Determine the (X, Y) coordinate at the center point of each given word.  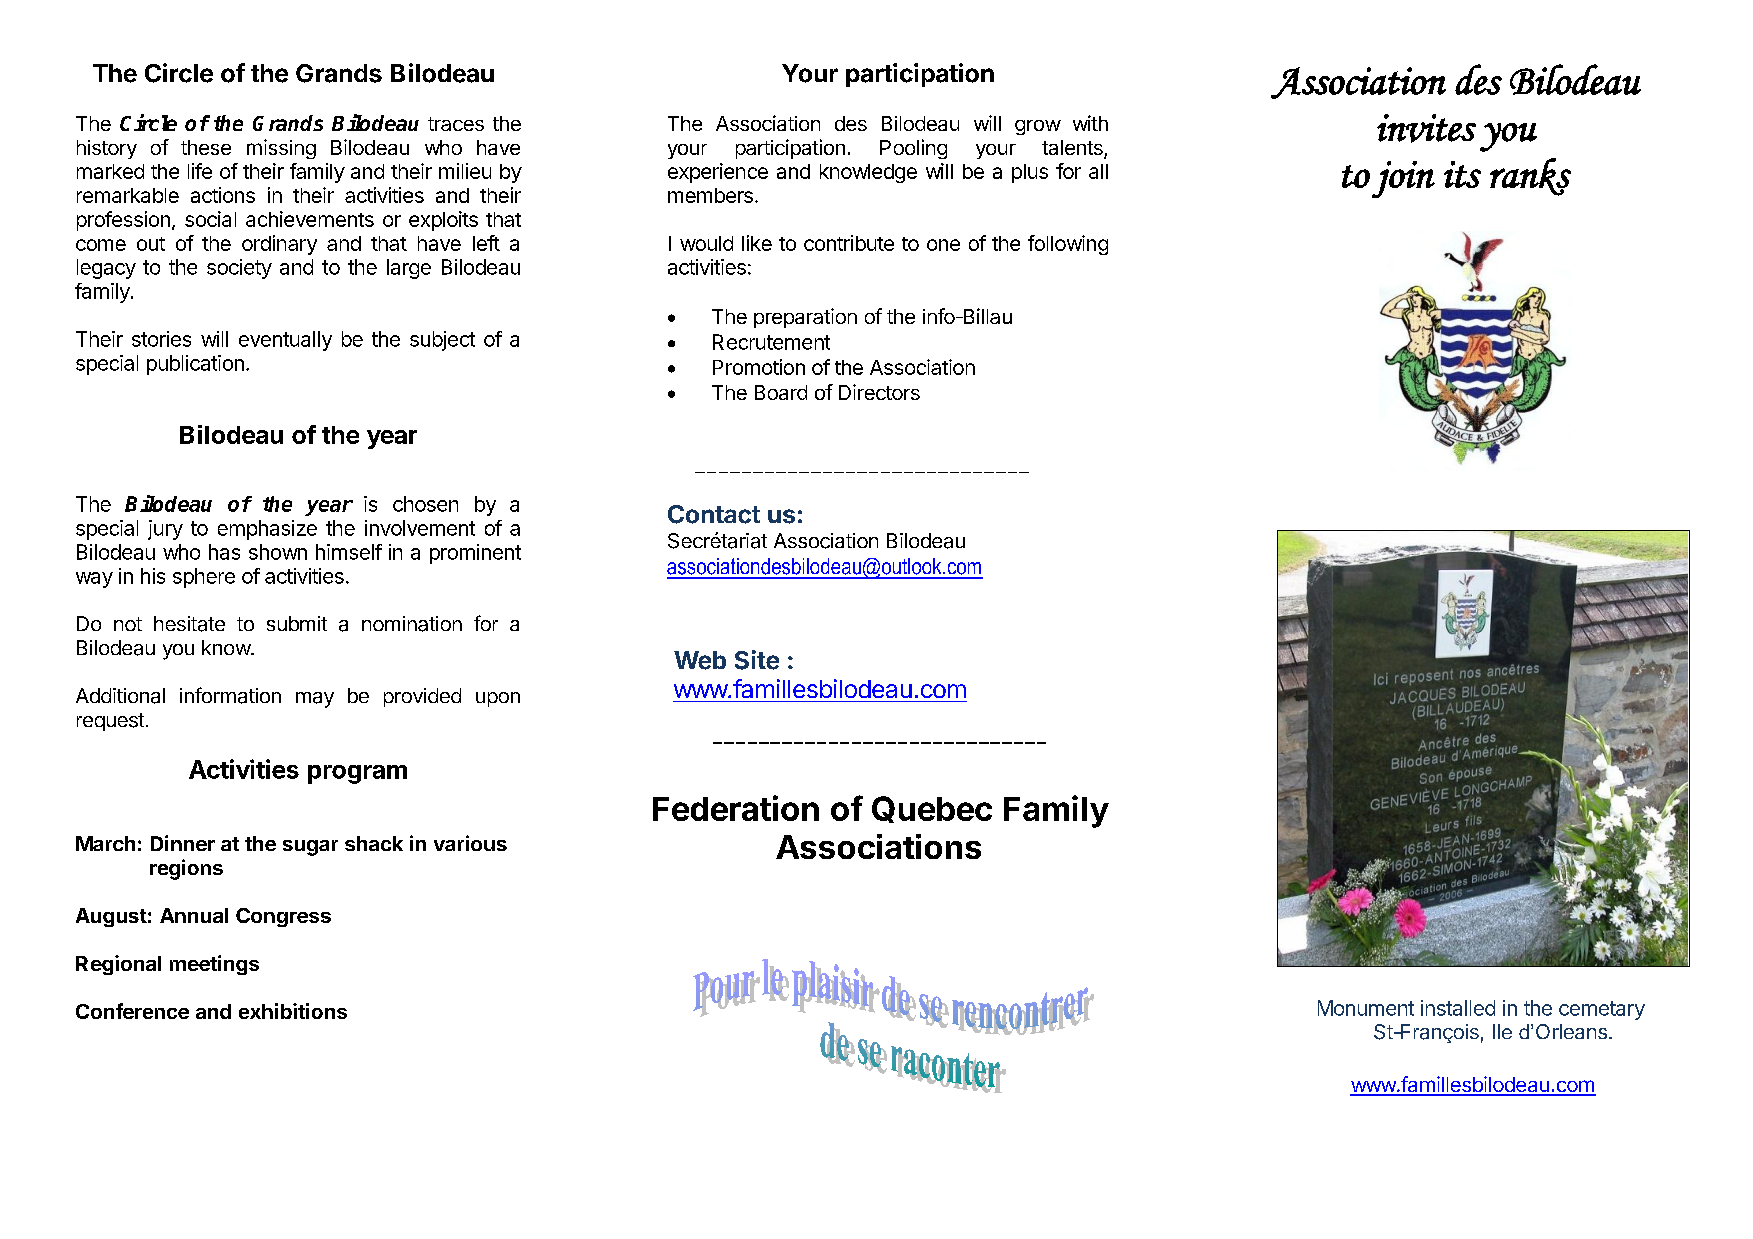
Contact (714, 514)
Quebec (932, 809)
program (357, 774)
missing (281, 149)
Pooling (913, 149)
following (1068, 245)
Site (757, 660)
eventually (285, 341)
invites (1426, 128)
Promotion (759, 367)
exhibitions (293, 1011)
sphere (204, 578)
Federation (736, 808)
